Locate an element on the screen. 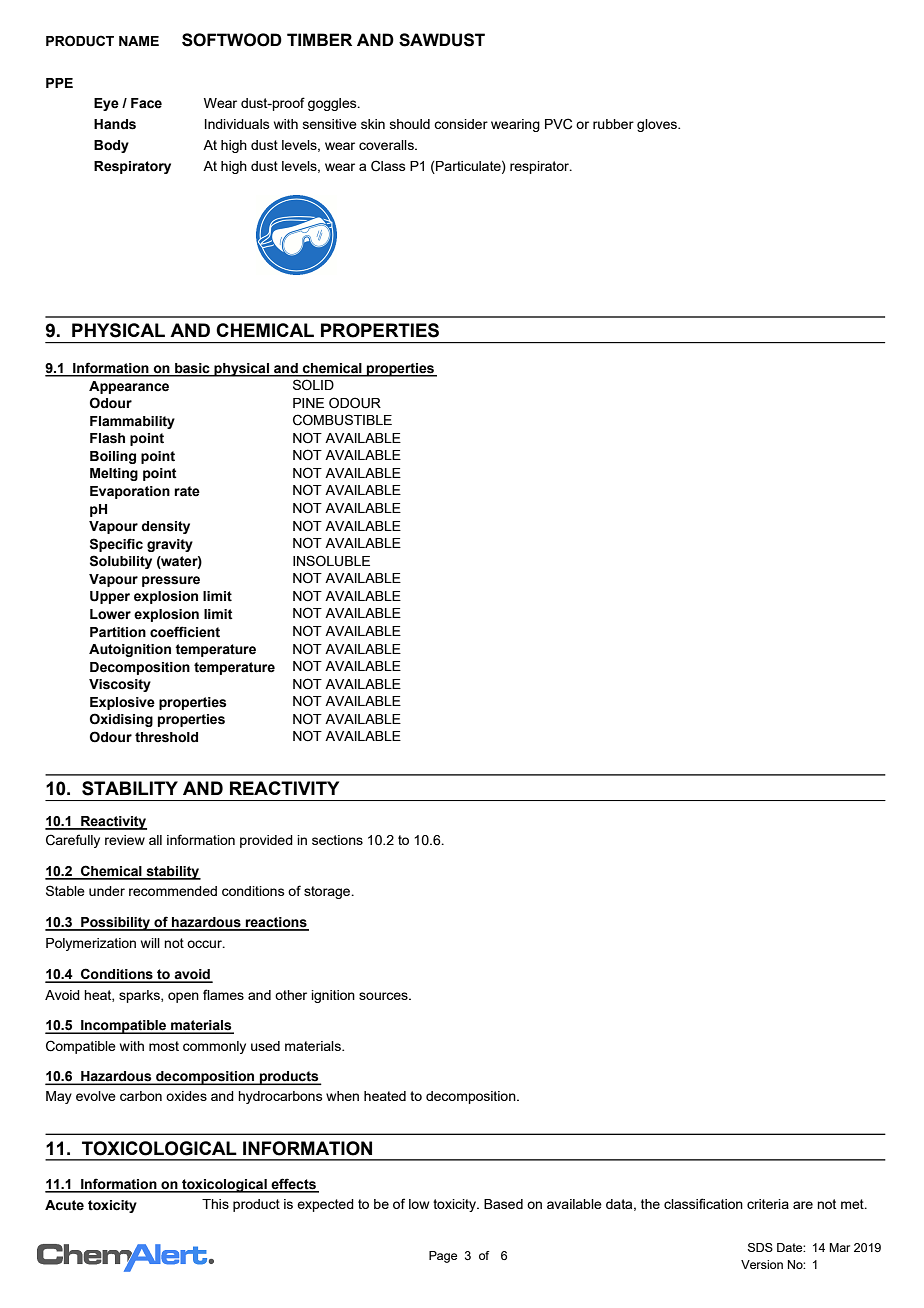 The image size is (924, 1308). Flammability is located at coordinates (132, 422).
